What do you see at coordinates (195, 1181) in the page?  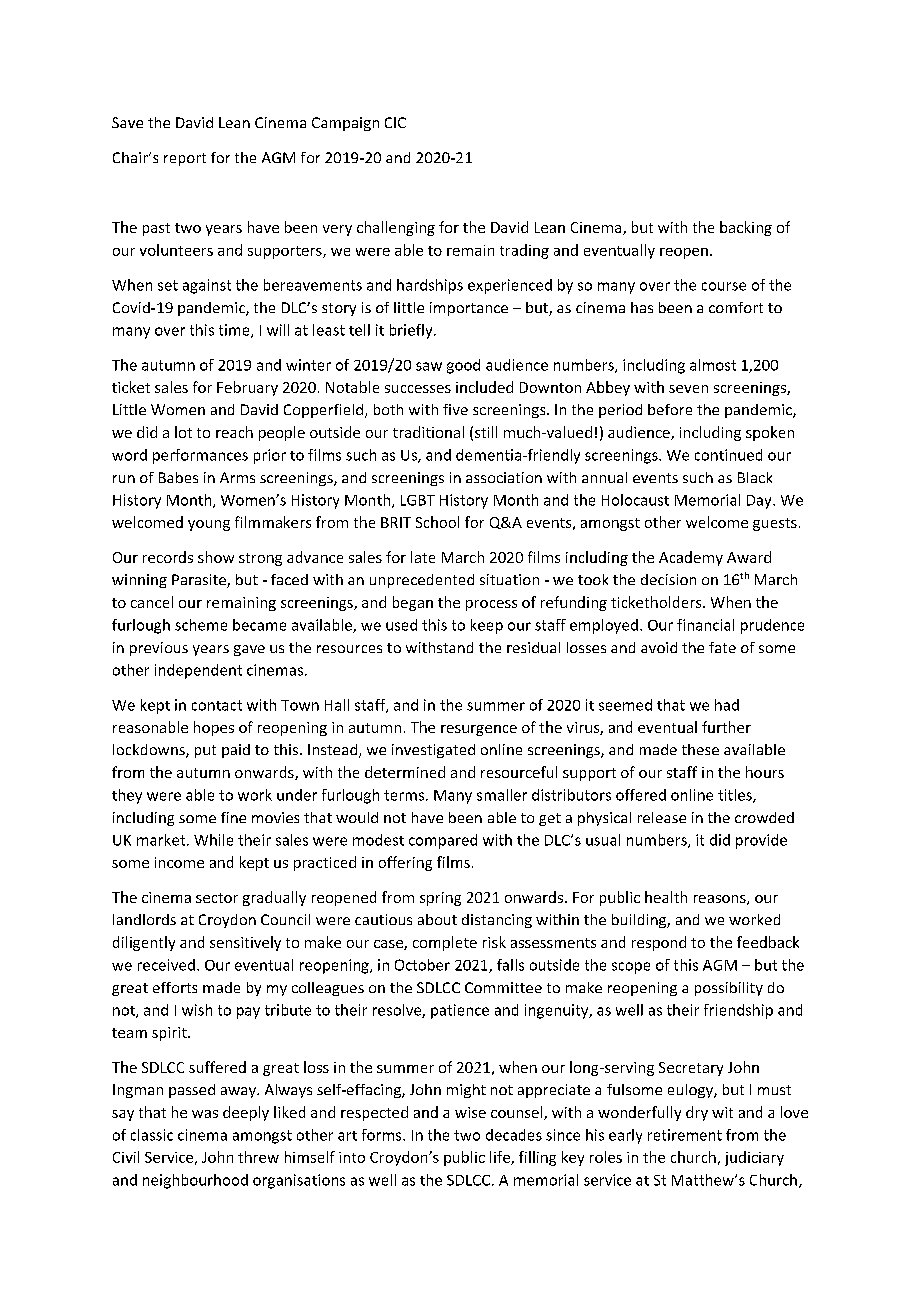 I see `neighbourhood` at bounding box center [195, 1181].
